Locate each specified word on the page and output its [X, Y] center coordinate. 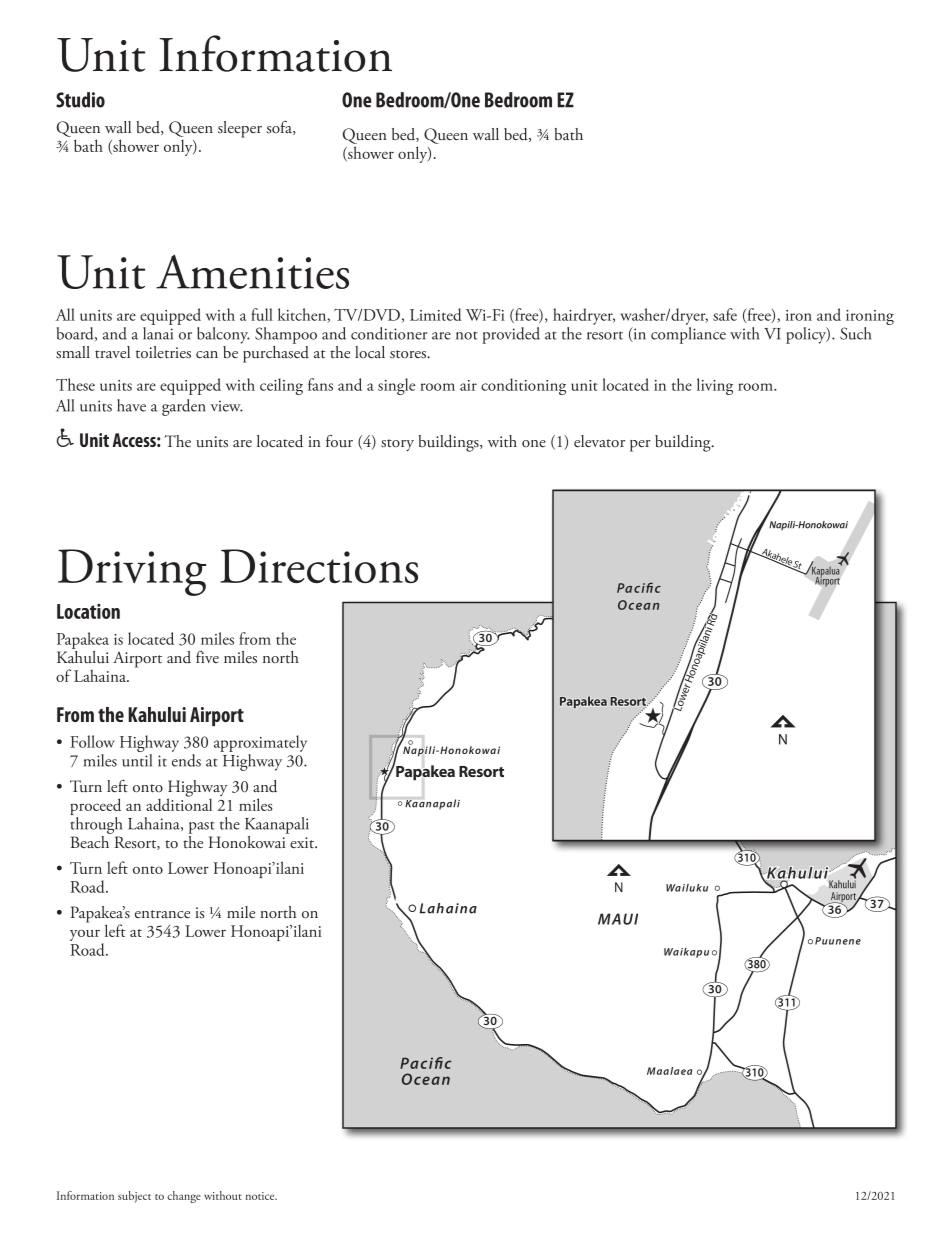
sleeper [240, 129]
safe [725, 314]
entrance [162, 914]
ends [186, 760]
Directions [319, 566]
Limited [436, 314]
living [715, 386]
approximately [260, 745]
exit [303, 842]
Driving [132, 572]
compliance [688, 335]
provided [511, 335]
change [184, 1197]
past [202, 828]
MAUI [618, 919]
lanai [158, 333]
